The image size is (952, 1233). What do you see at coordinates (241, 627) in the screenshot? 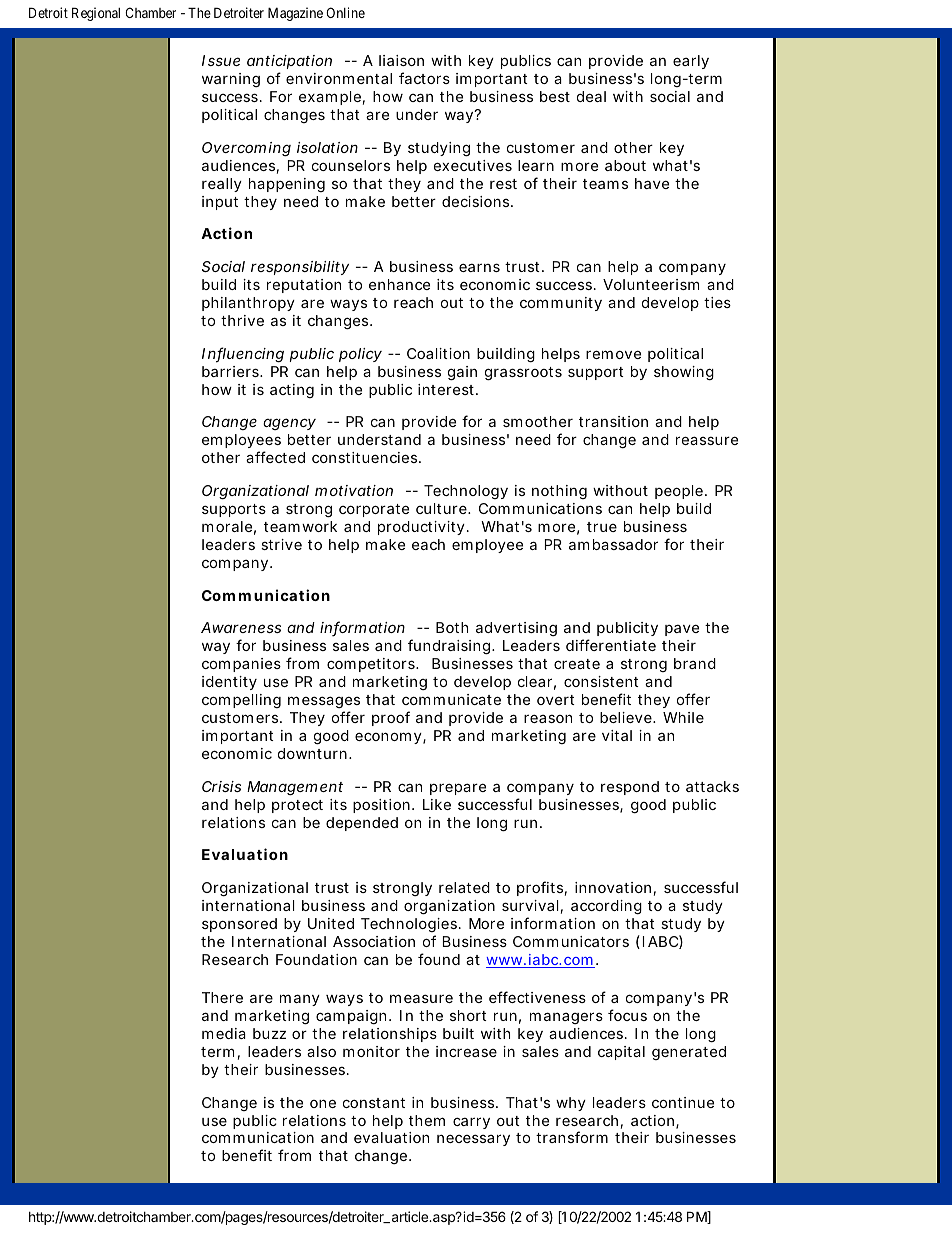
I see `Awareness` at bounding box center [241, 627].
